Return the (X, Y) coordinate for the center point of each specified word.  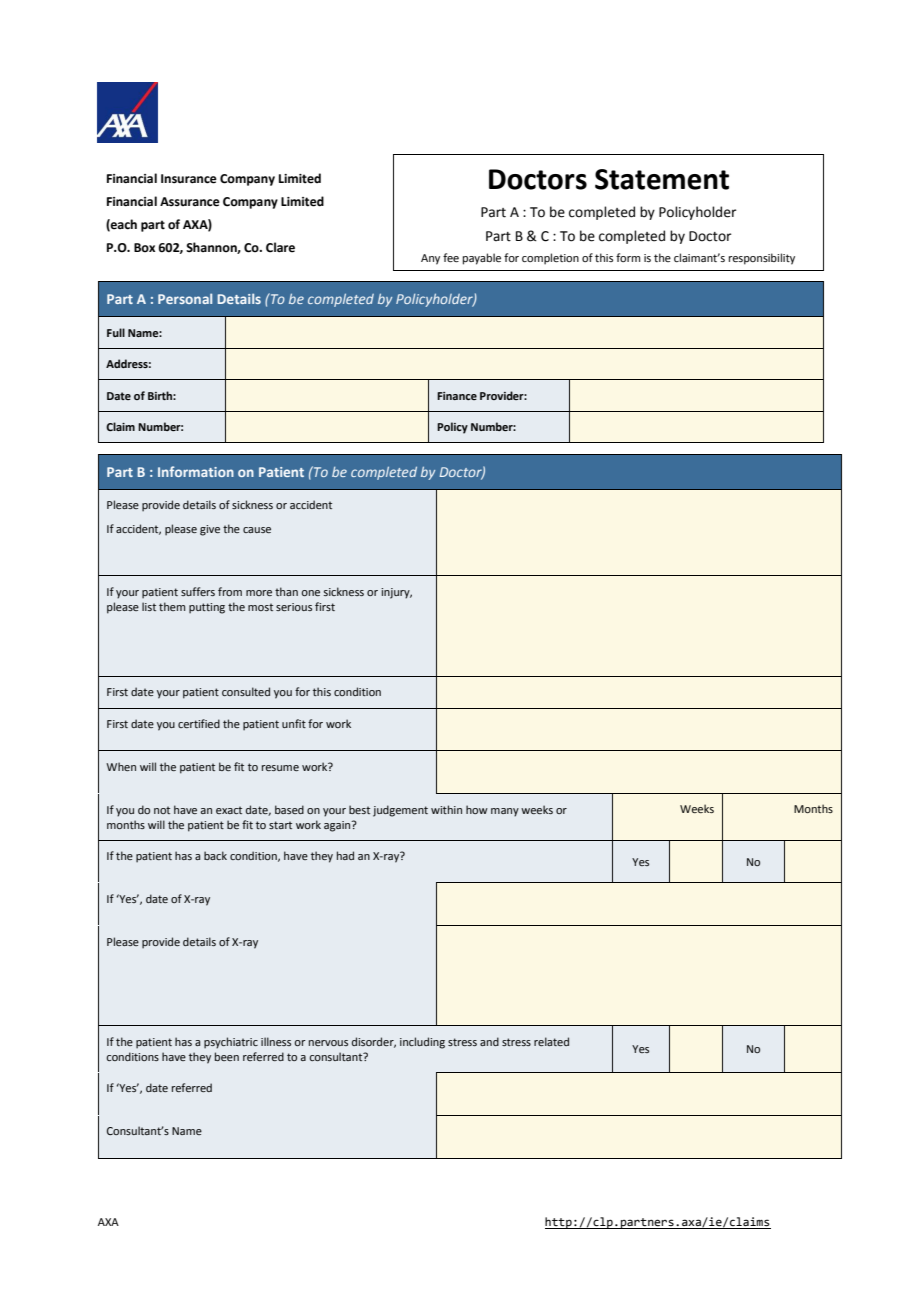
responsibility (762, 259)
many (505, 812)
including (422, 1043)
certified (199, 723)
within (446, 809)
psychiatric (231, 1043)
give (210, 530)
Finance (457, 396)
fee (451, 257)
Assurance (190, 202)
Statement (662, 179)
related (551, 1041)
